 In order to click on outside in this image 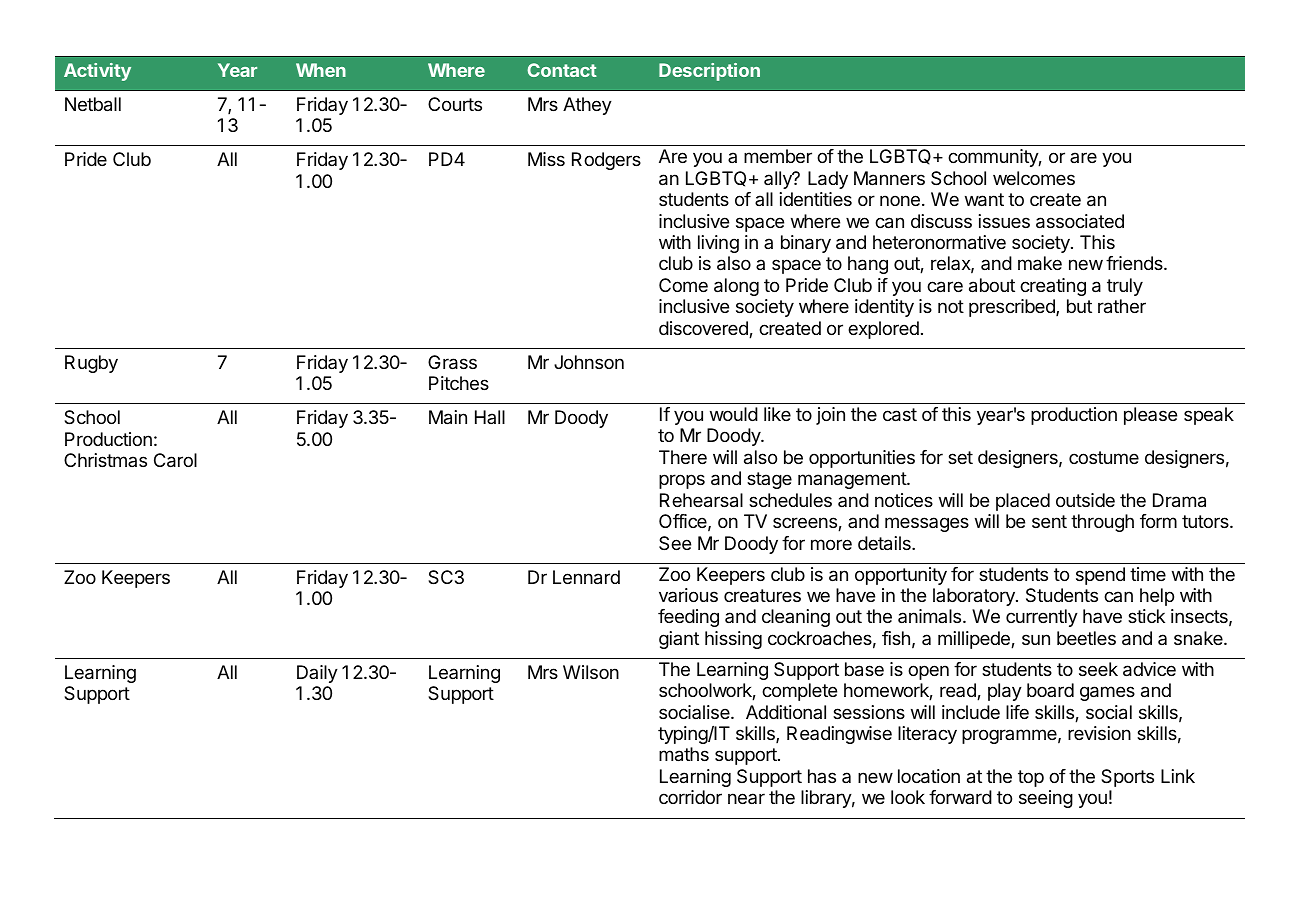, I will do `click(1085, 500)`.
